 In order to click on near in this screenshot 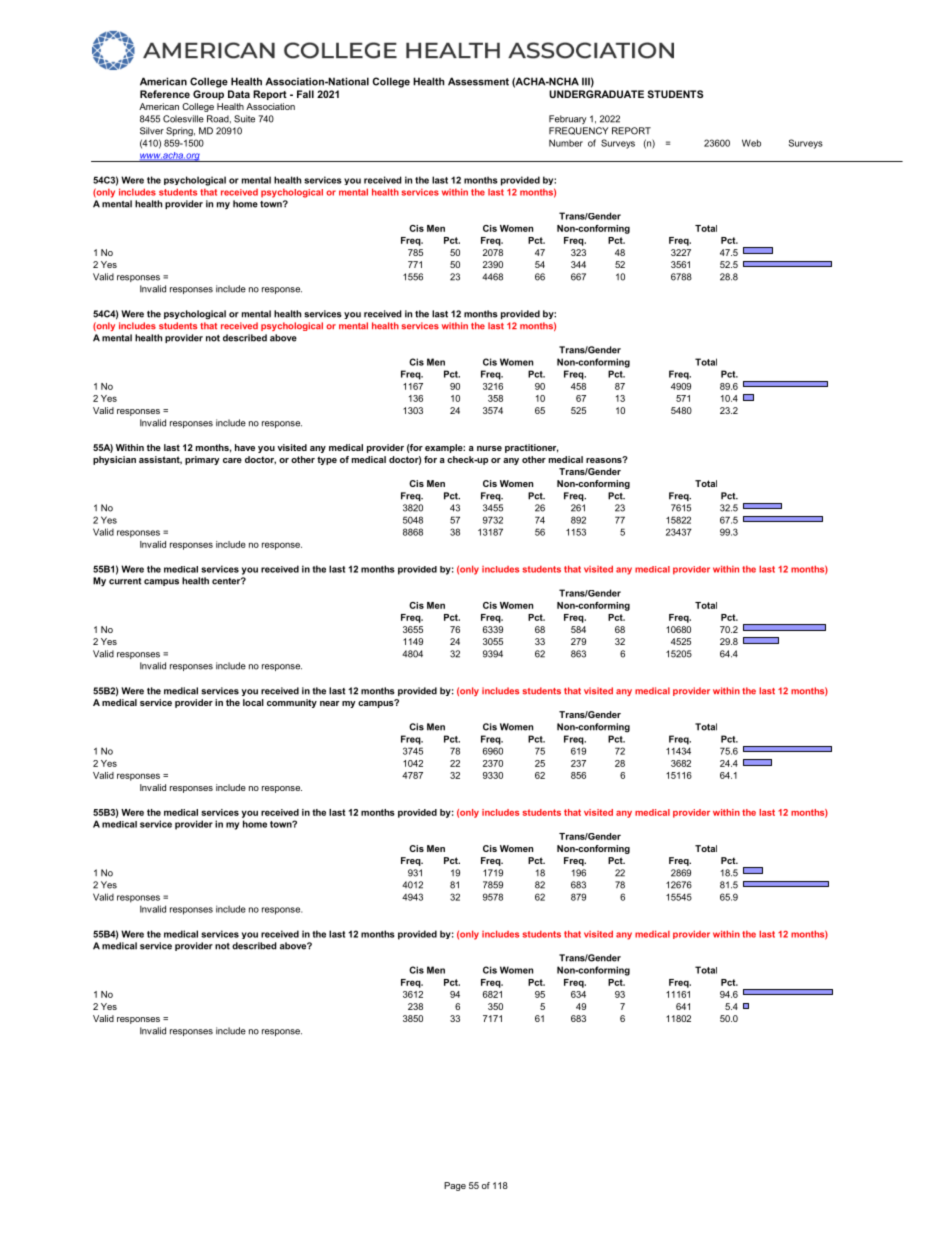, I will do `click(329, 703)`.
